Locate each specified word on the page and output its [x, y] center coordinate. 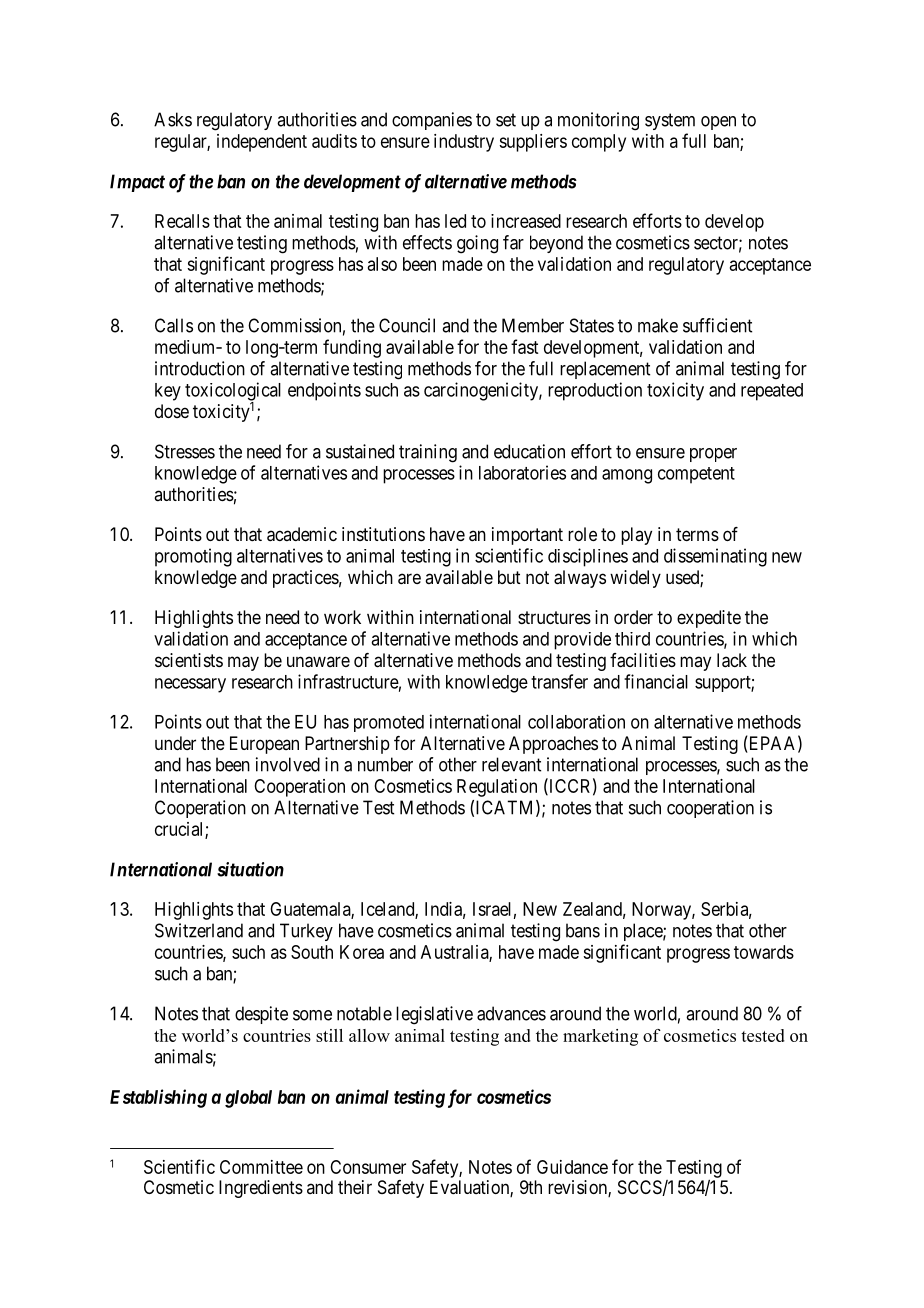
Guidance [572, 1167]
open [718, 123]
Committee [261, 1167]
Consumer [368, 1167]
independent [262, 143]
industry [464, 143]
